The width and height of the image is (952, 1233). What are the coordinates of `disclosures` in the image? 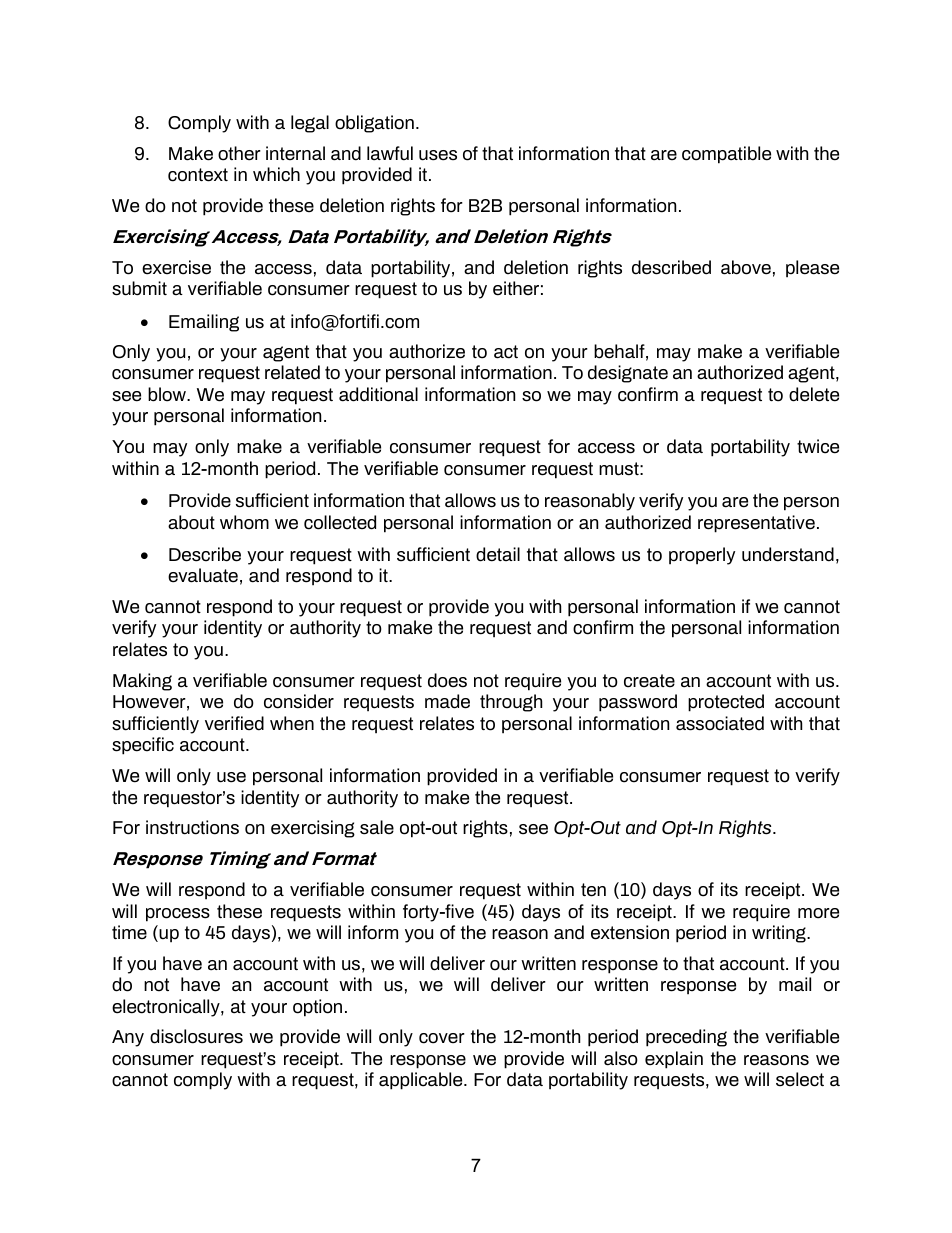 It's located at (196, 1036).
